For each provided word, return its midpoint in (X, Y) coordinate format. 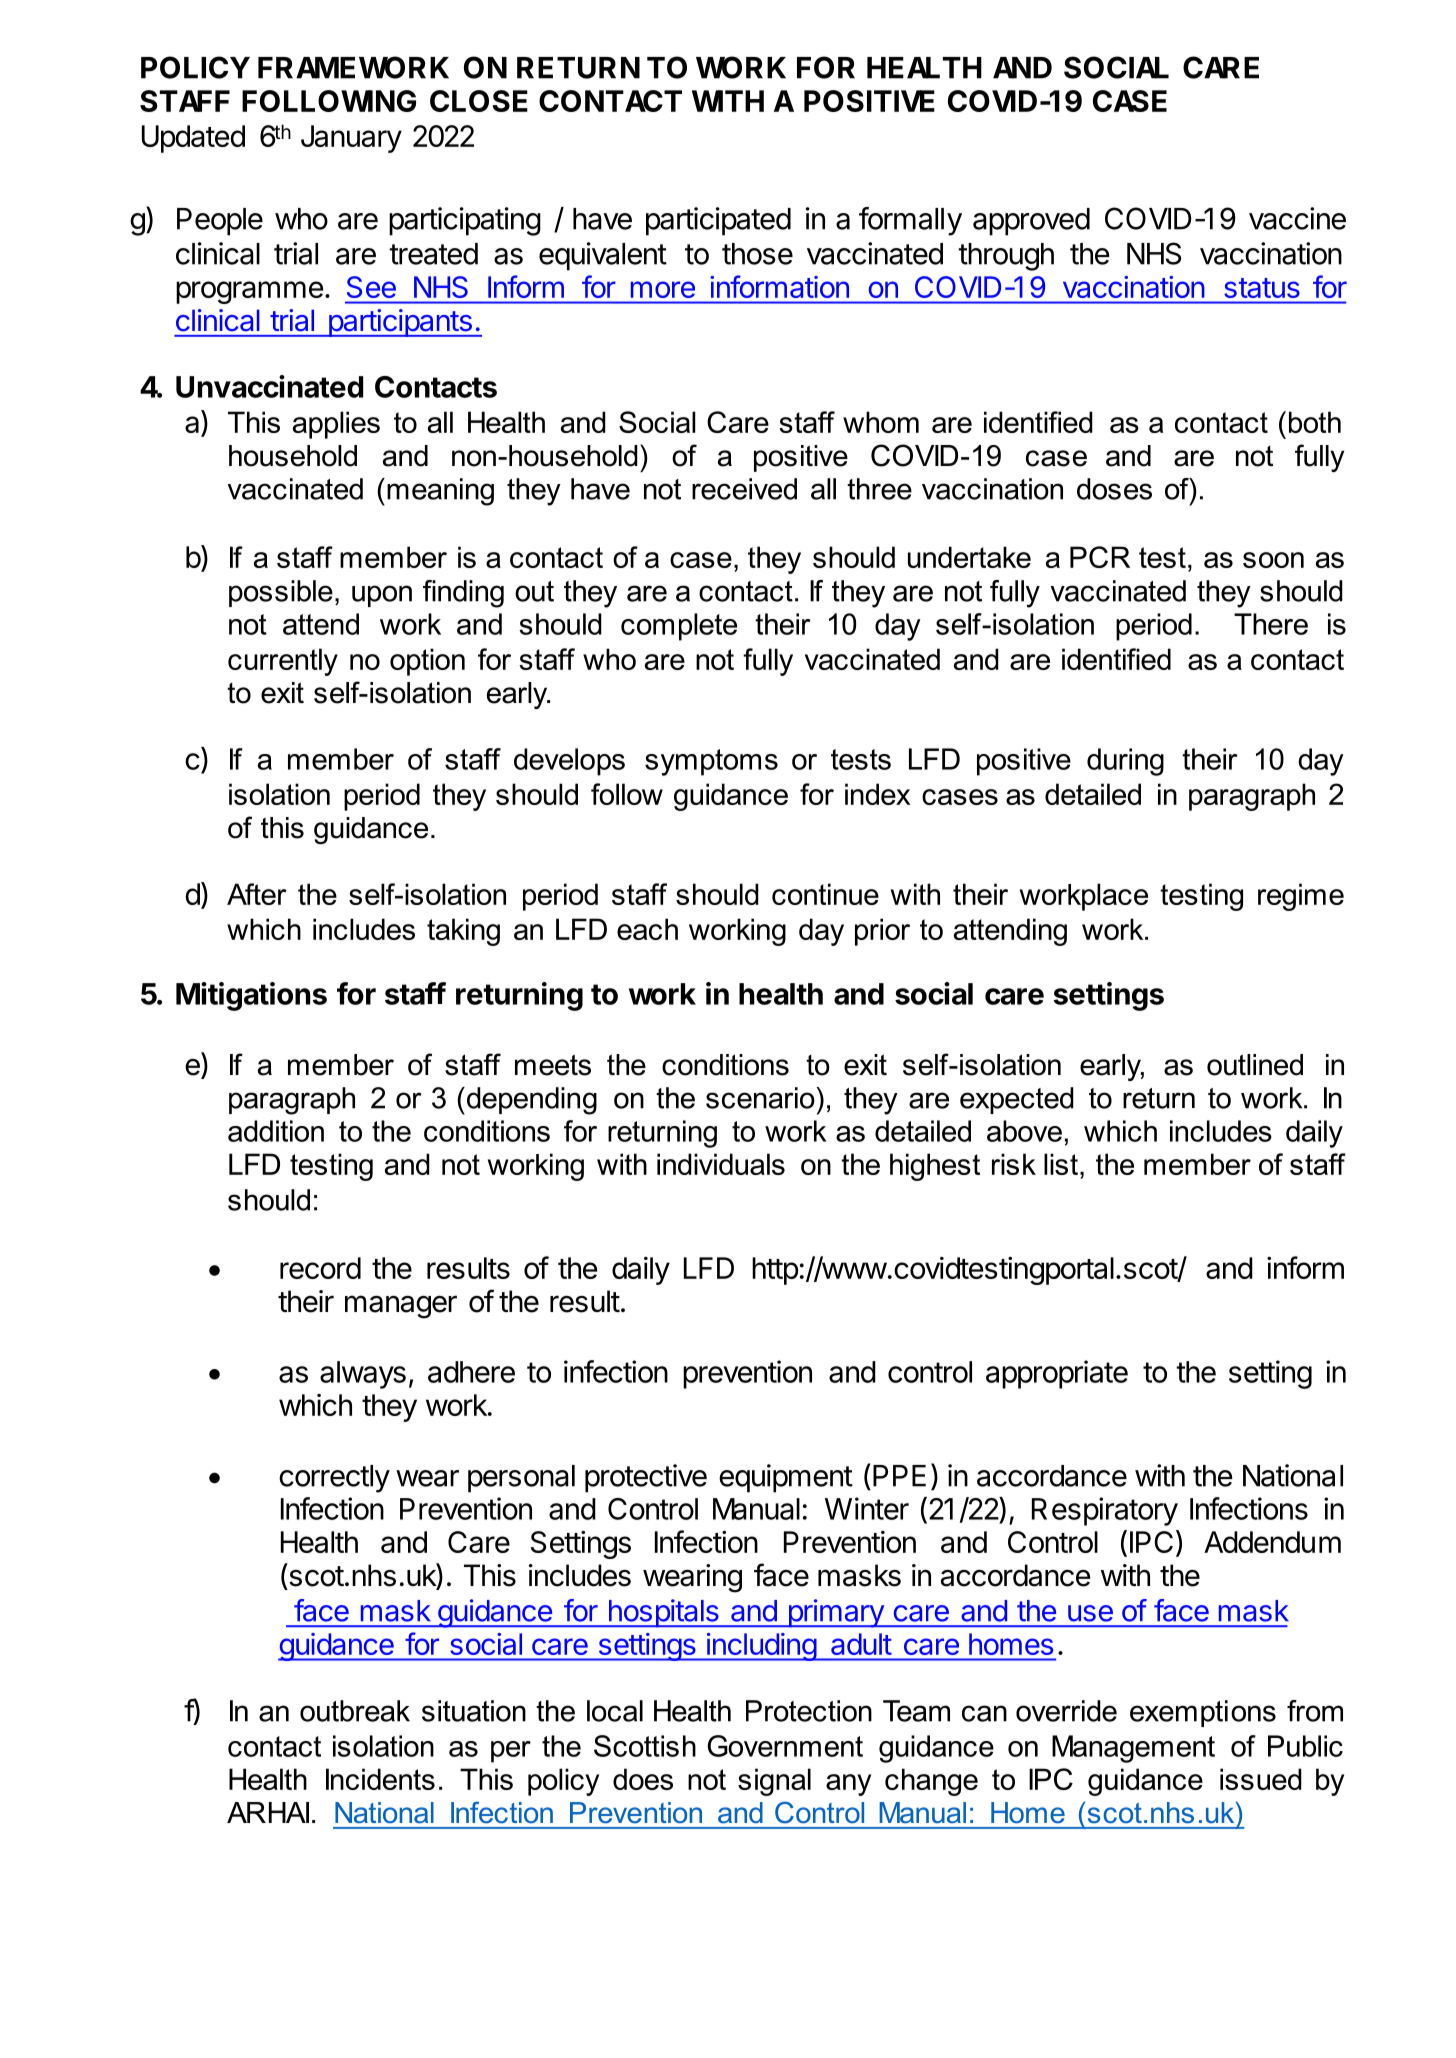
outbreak (355, 1711)
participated (718, 221)
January (351, 139)
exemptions (1203, 1713)
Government (785, 1746)
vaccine (1297, 218)
